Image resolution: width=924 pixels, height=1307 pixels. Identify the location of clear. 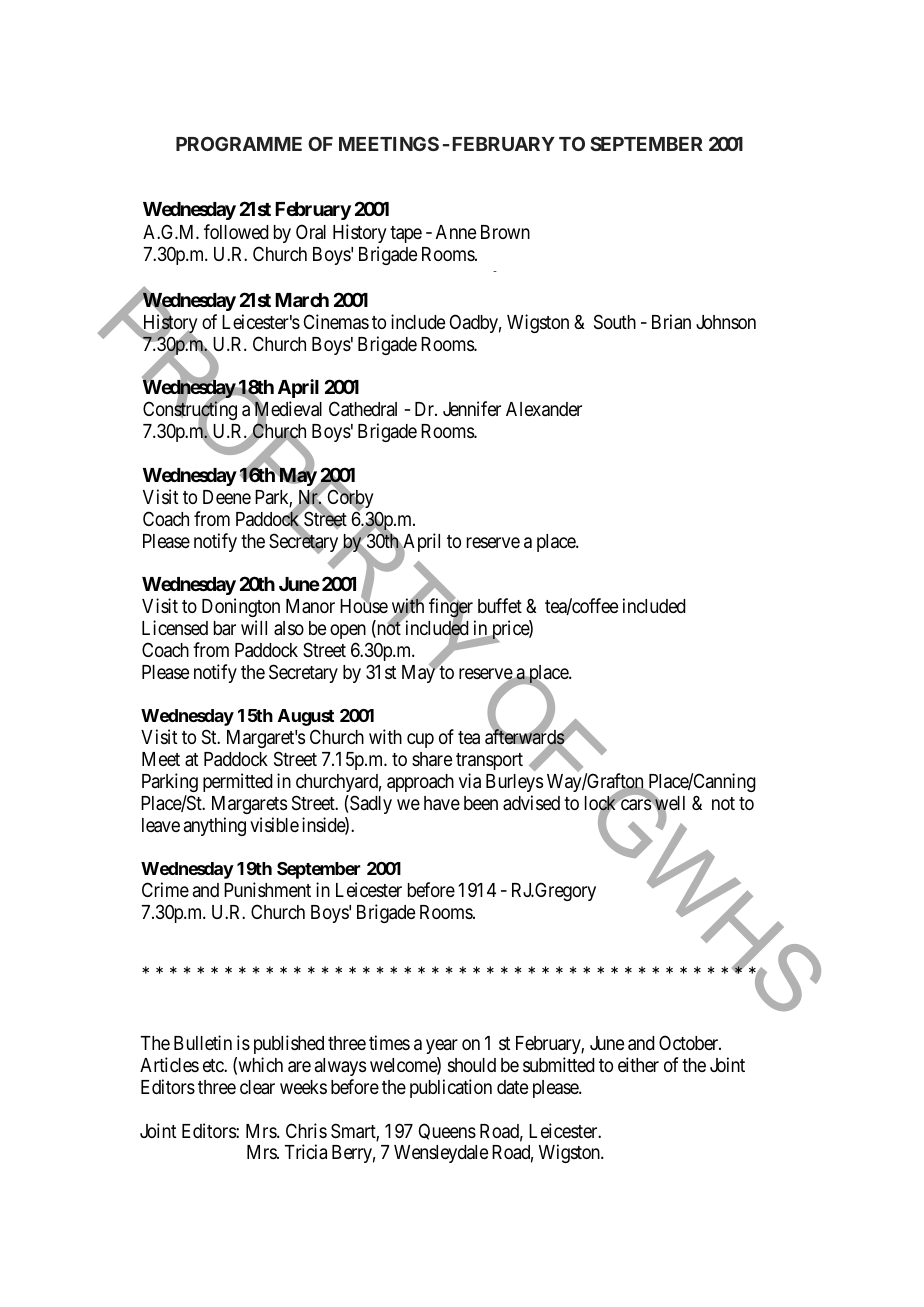
(257, 1087).
